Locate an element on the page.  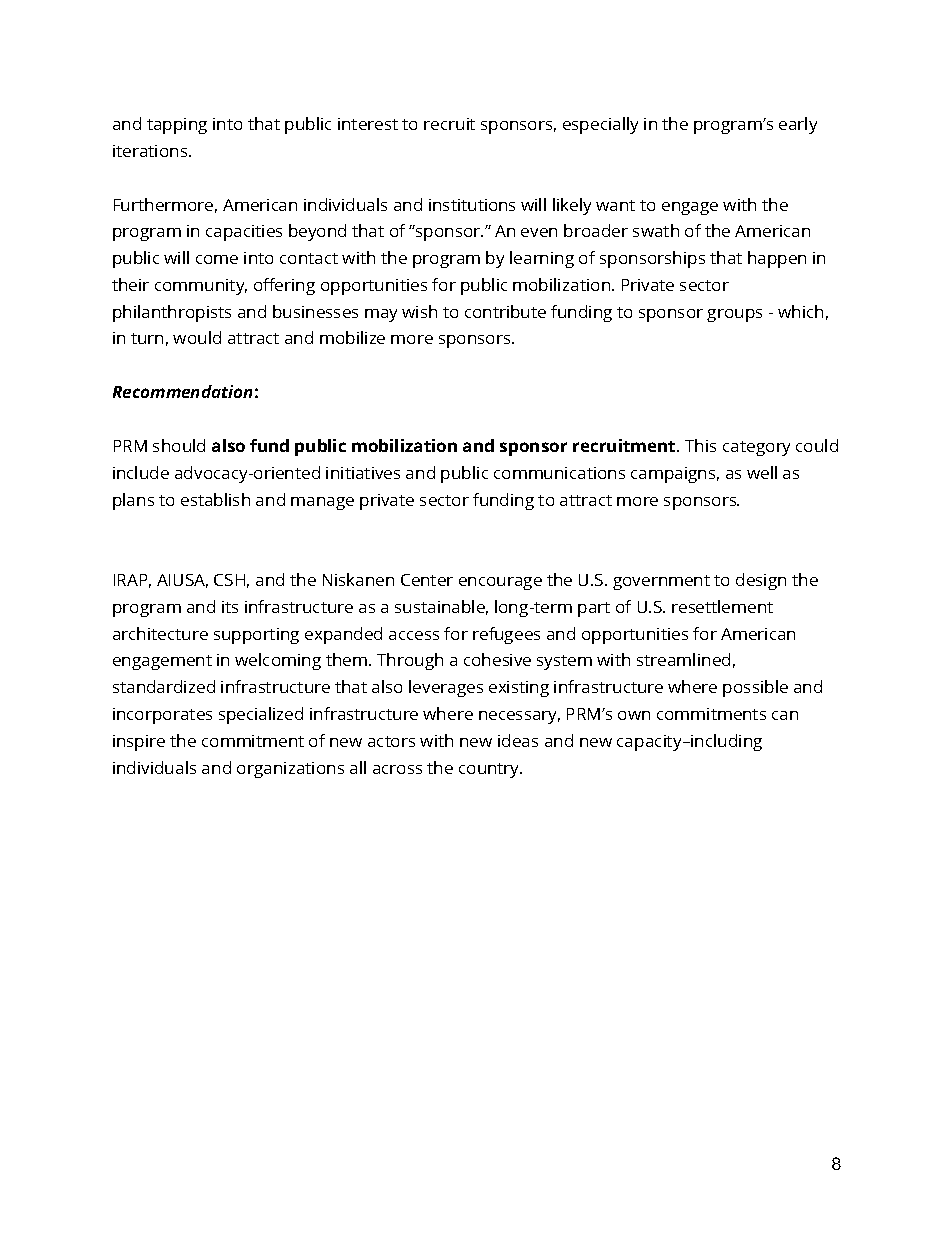
mobilize is located at coordinates (352, 337).
